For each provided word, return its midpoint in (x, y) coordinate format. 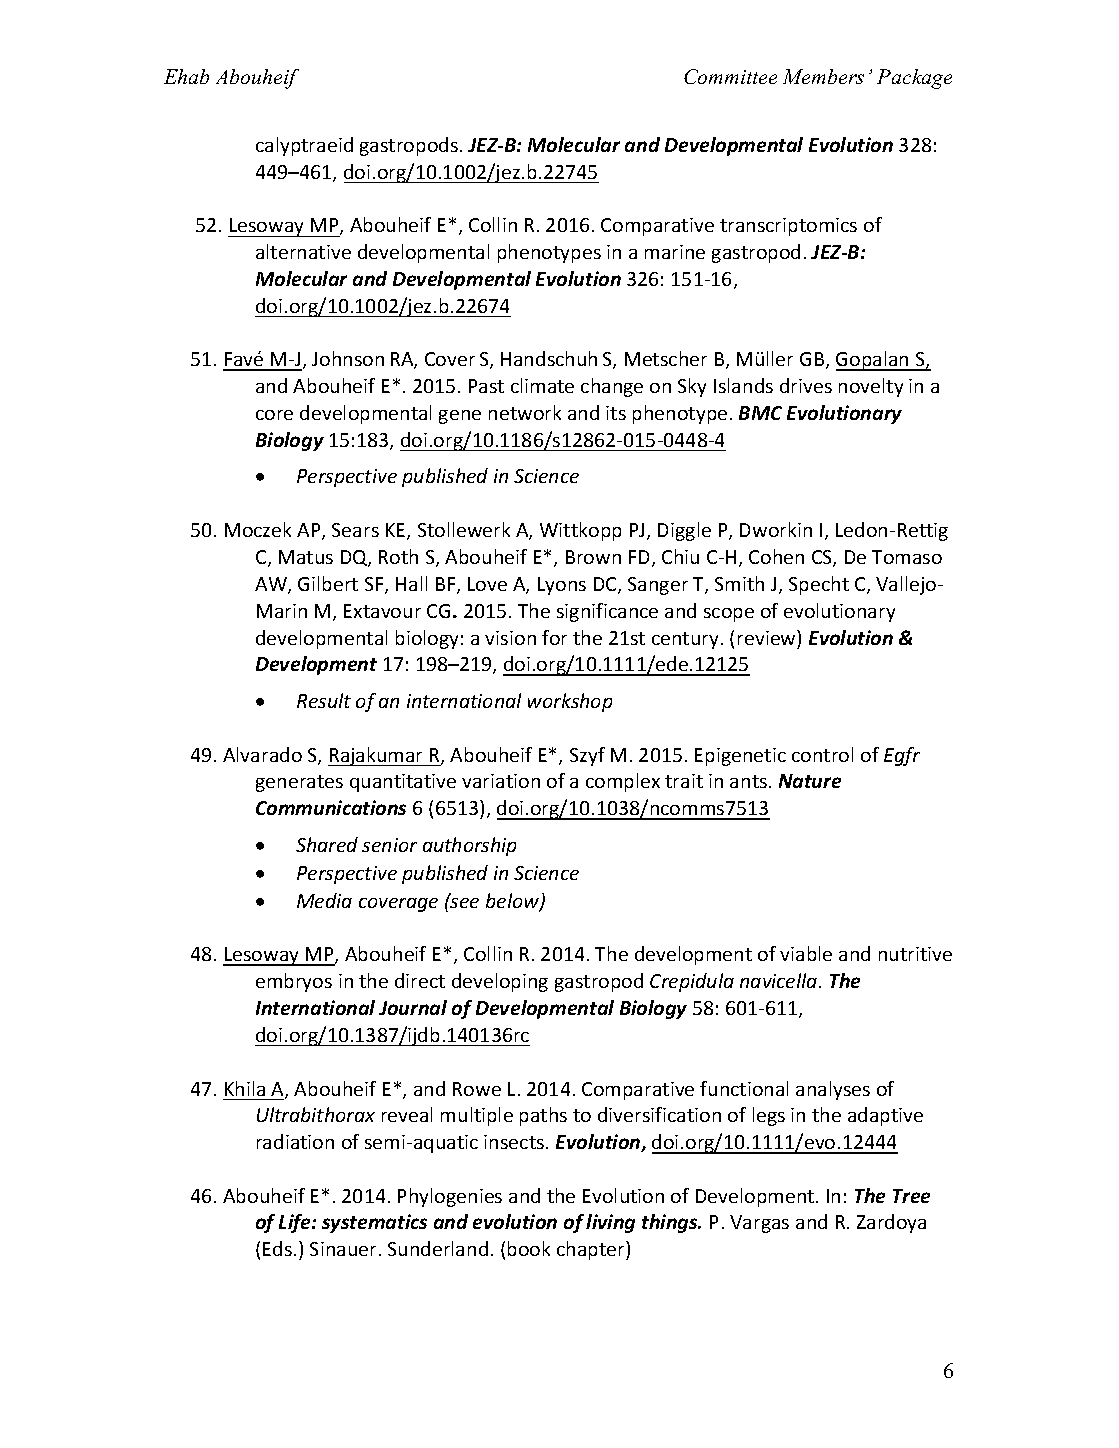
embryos (294, 982)
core (274, 415)
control (822, 754)
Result (324, 700)
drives (806, 385)
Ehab (186, 76)
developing (500, 982)
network (525, 412)
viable (806, 953)
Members (823, 76)
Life (296, 1223)
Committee (730, 76)
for (554, 637)
